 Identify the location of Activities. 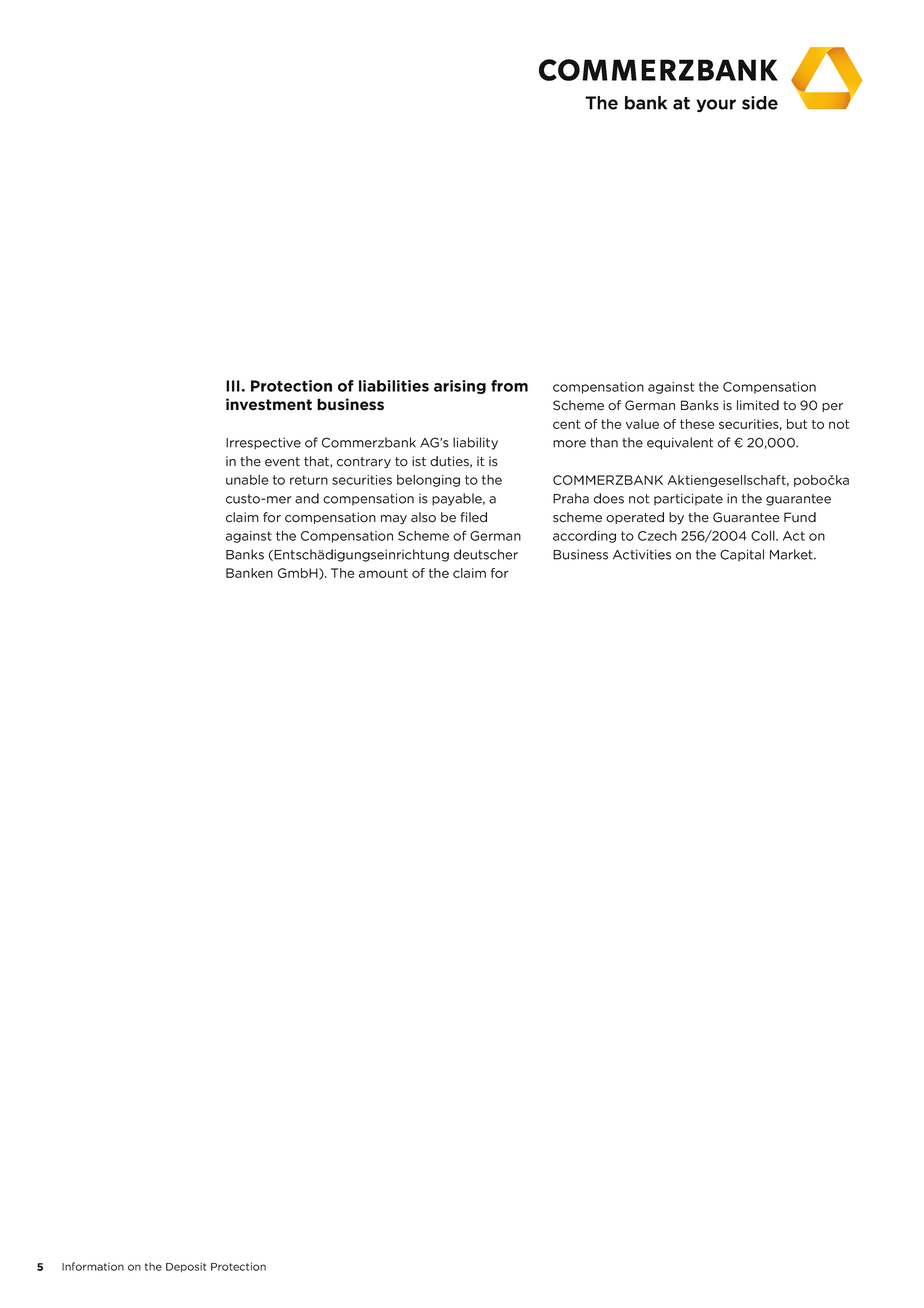
(642, 554).
